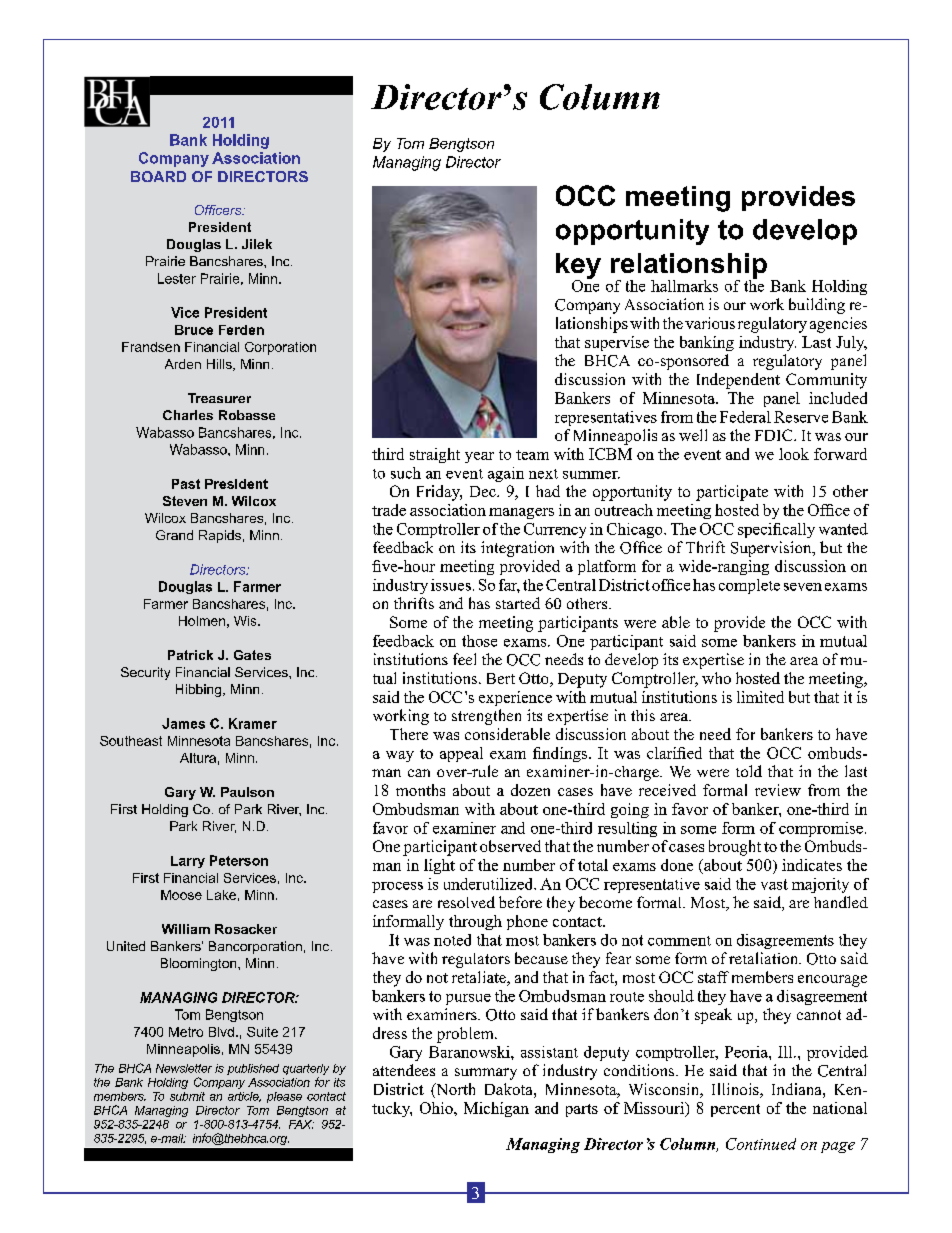  What do you see at coordinates (578, 267) in the screenshot?
I see `key` at bounding box center [578, 267].
